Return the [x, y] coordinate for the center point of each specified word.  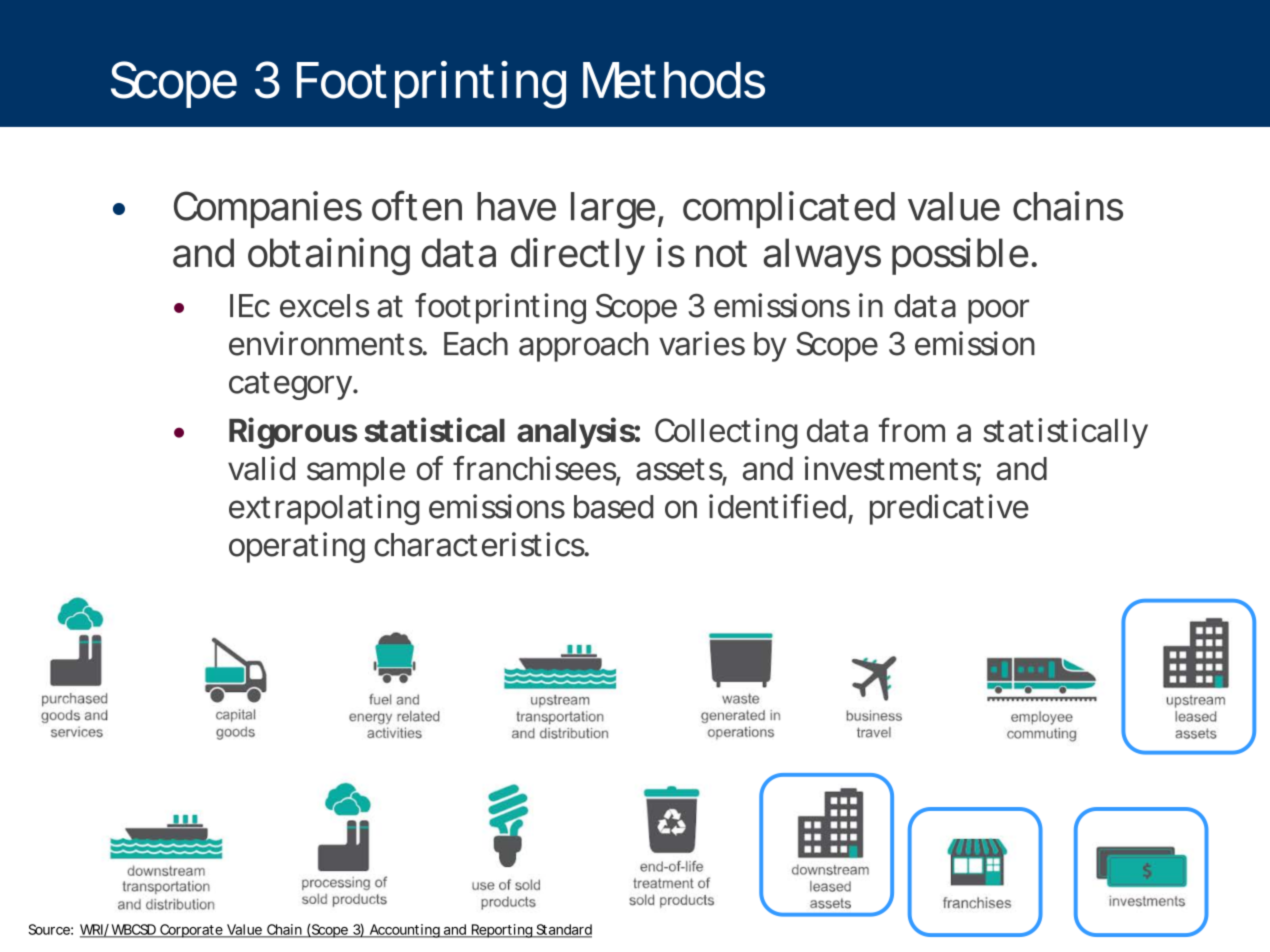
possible [960, 256]
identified [777, 506]
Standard [563, 930]
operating [297, 547]
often [417, 205]
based [613, 507]
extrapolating [324, 509]
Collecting [726, 433]
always [822, 256]
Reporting [501, 931]
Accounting [404, 931]
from [912, 429]
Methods [674, 80]
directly [578, 256]
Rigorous [293, 433]
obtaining [329, 256]
